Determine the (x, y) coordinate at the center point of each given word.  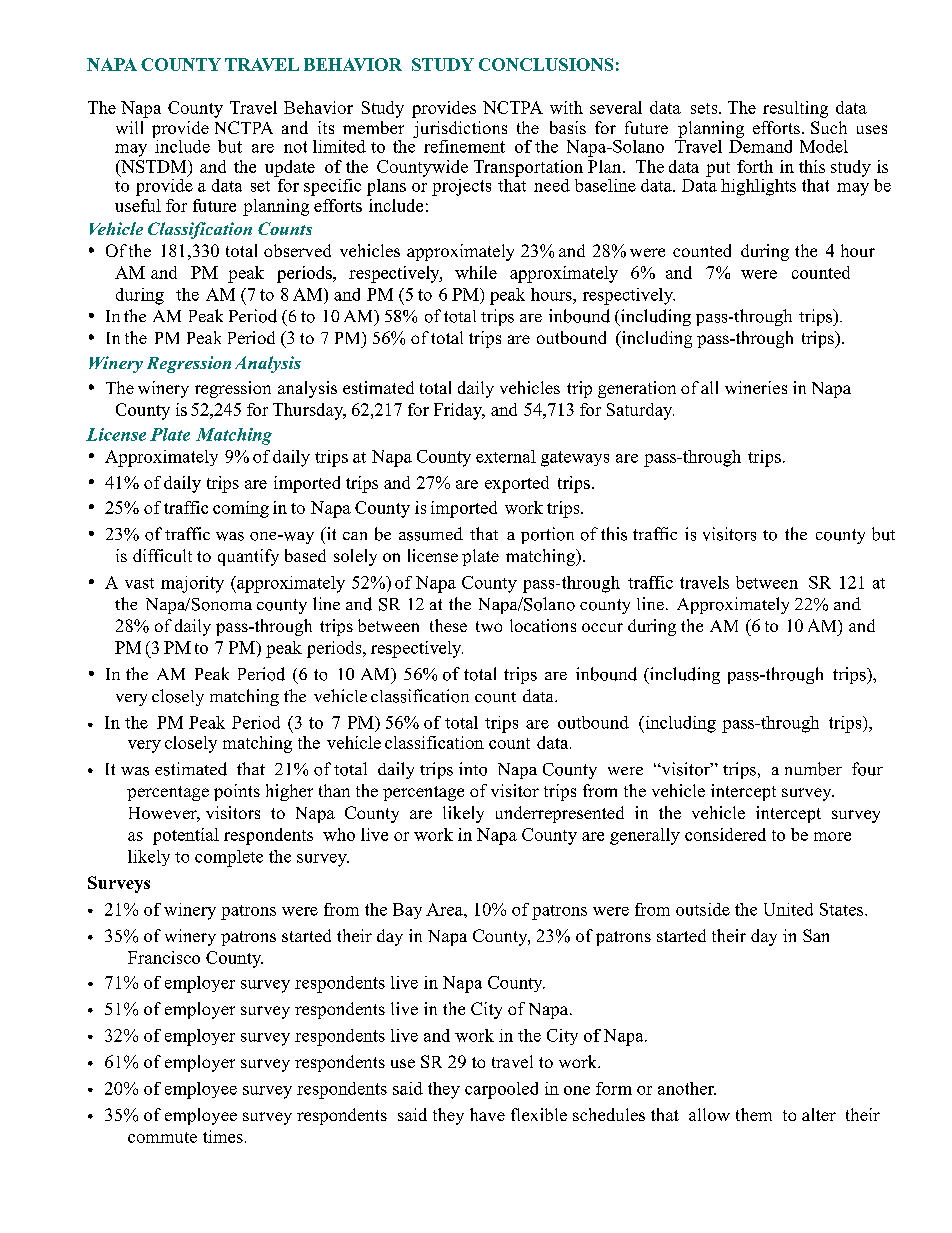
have (487, 1114)
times (223, 1136)
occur (602, 627)
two (489, 626)
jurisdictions (460, 129)
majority (192, 584)
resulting (795, 109)
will (129, 127)
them (754, 1114)
